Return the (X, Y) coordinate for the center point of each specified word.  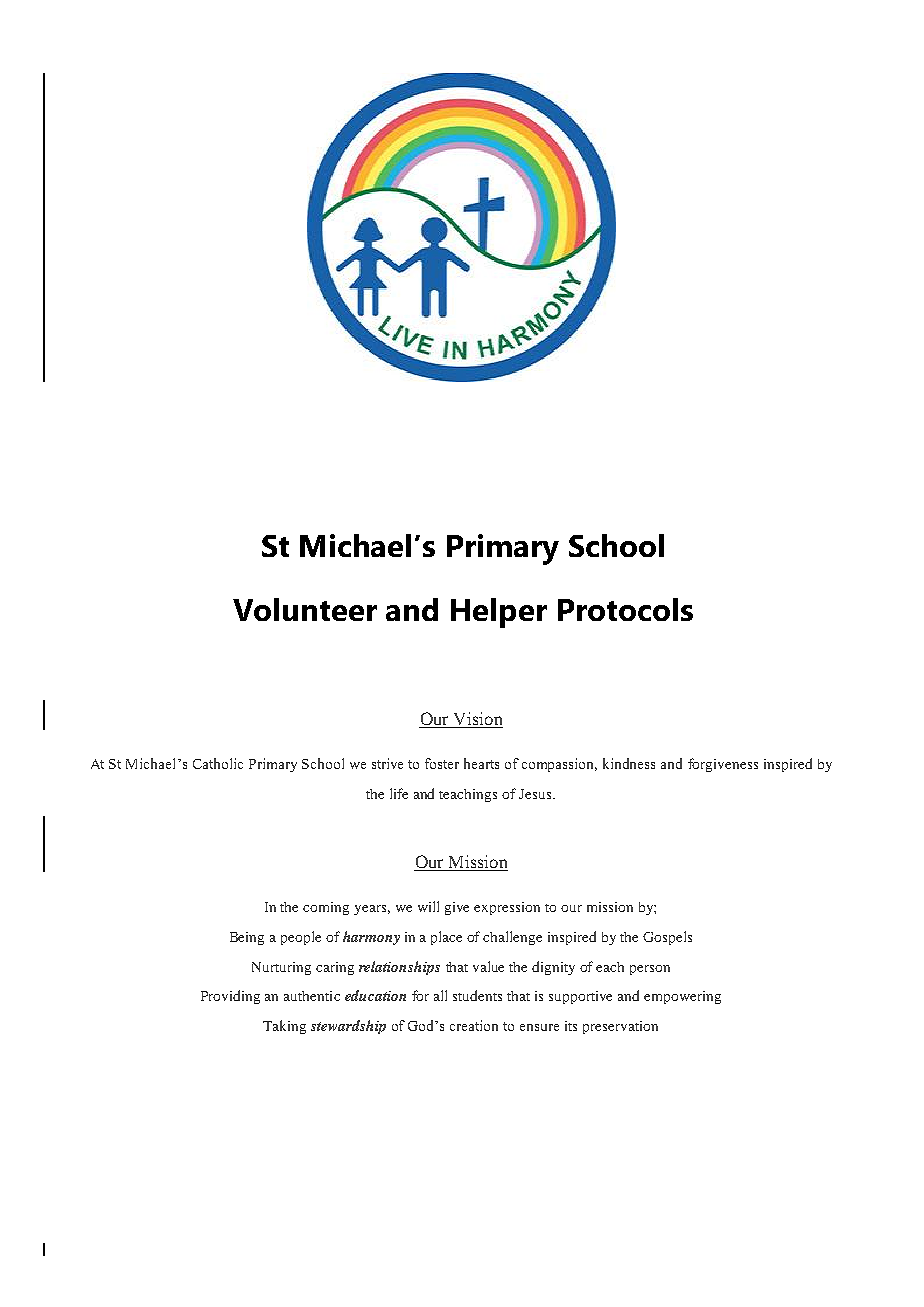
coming (326, 908)
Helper (499, 613)
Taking (284, 1027)
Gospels (667, 938)
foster (442, 763)
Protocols (625, 609)
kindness (629, 763)
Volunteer (305, 609)
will (428, 906)
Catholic (218, 763)
